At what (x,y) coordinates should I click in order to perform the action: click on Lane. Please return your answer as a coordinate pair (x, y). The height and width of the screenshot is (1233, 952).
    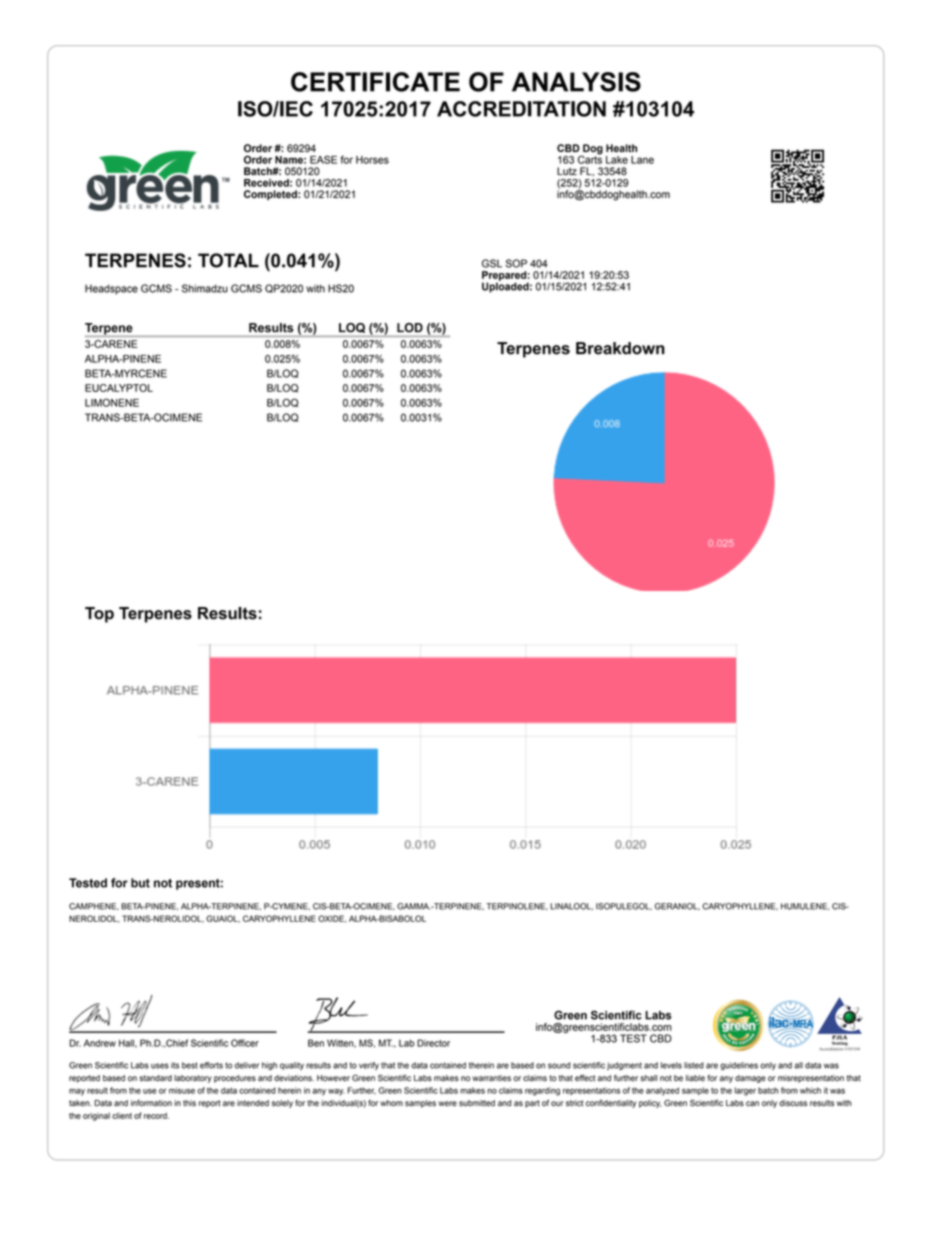
    Looking at the image, I should click on (642, 160).
